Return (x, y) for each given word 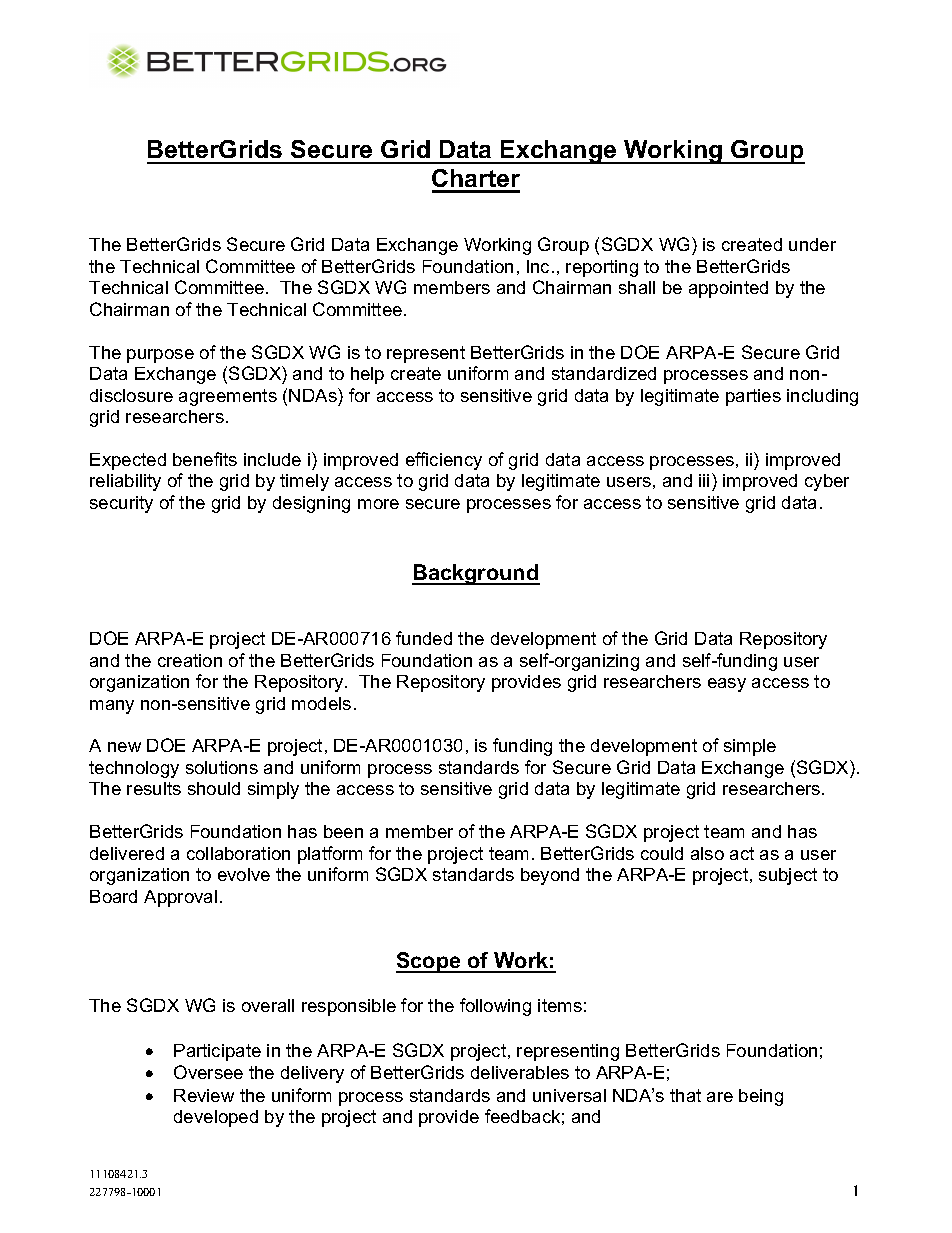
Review (204, 1095)
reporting (602, 268)
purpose (160, 356)
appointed (728, 289)
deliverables (520, 1072)
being (761, 1097)
